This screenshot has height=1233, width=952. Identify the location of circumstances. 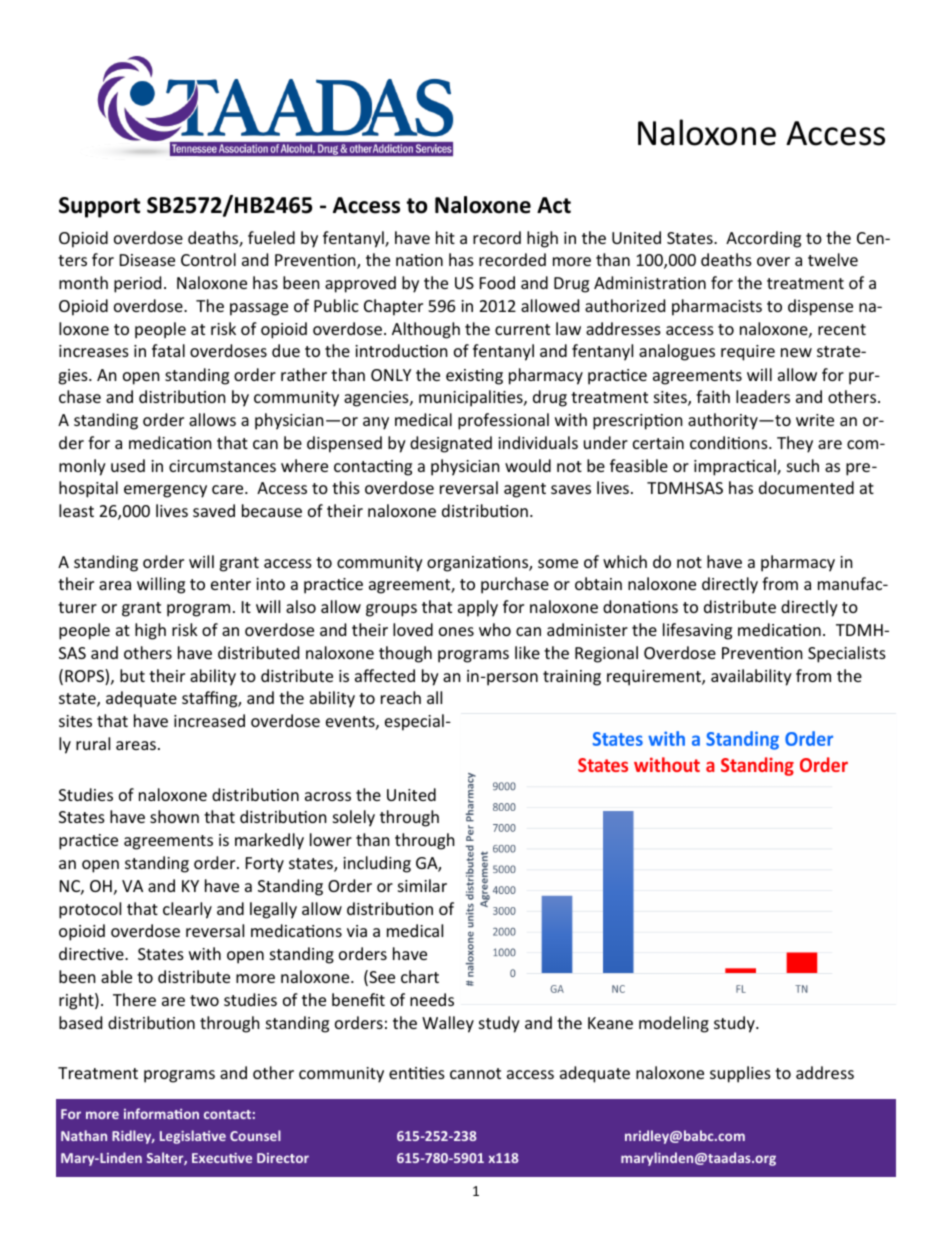
(222, 466).
